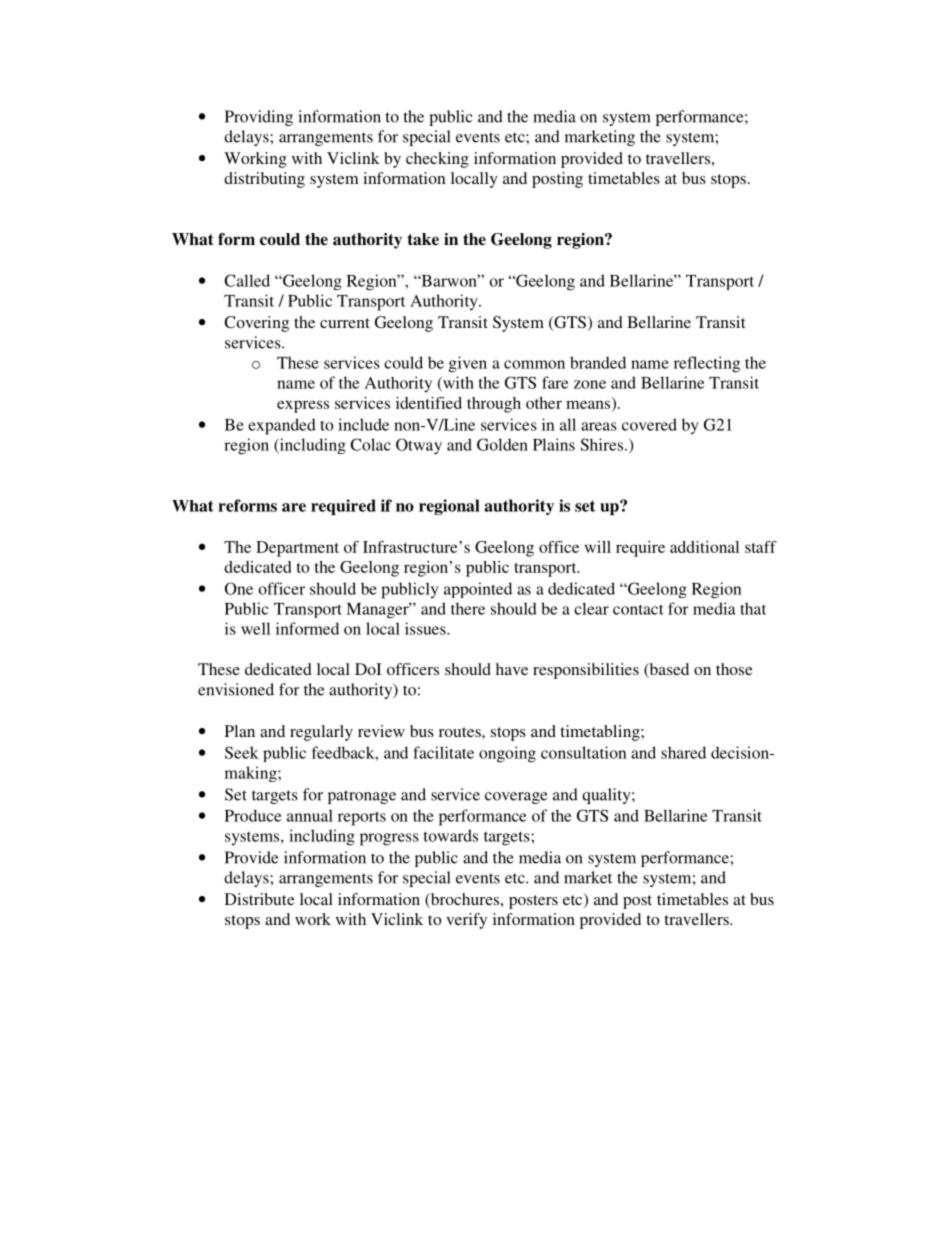 This image has width=952, height=1233. Describe the element at coordinates (494, 405) in the image. I see `through` at that location.
